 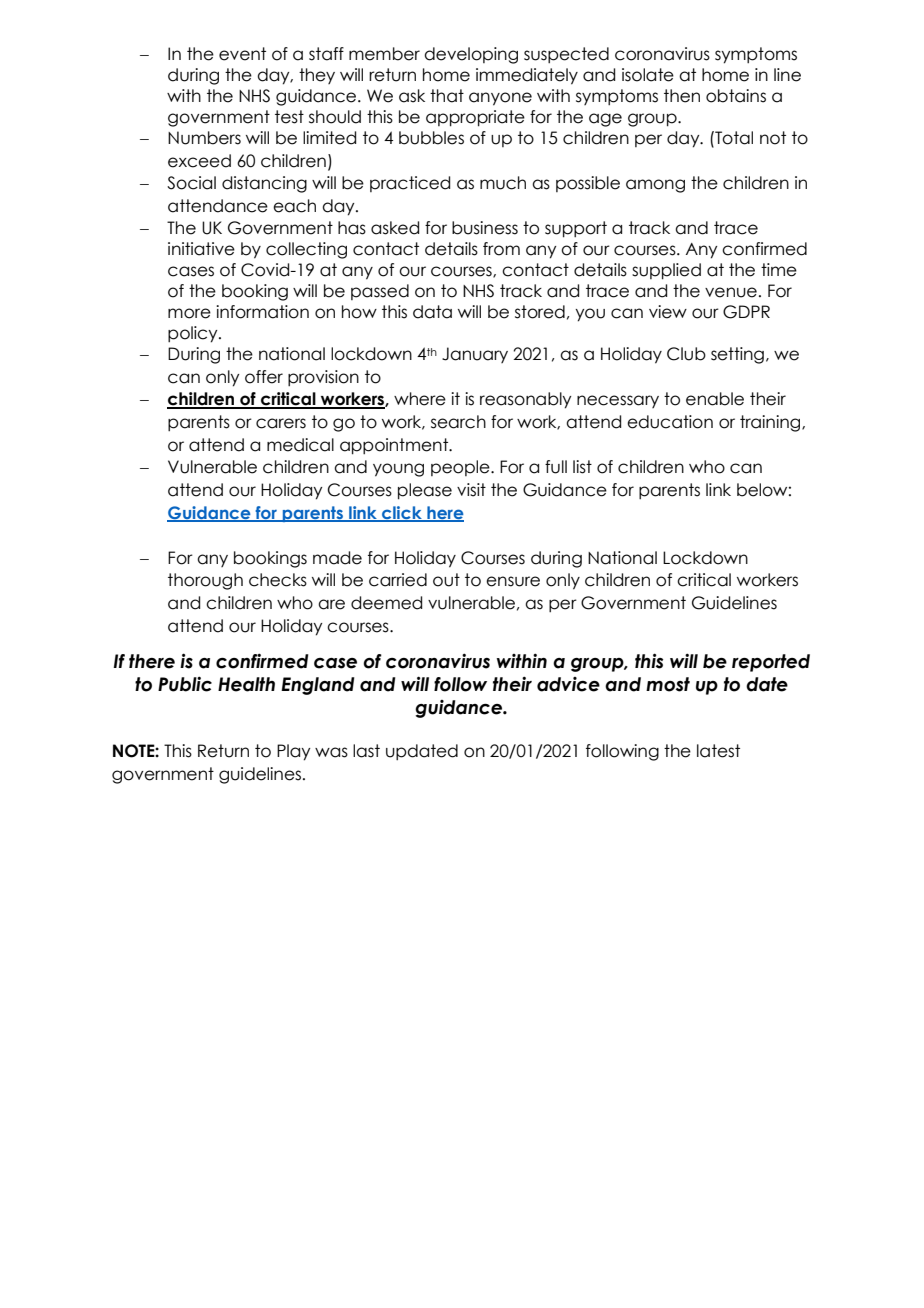 What do you see at coordinates (731, 292) in the document?
I see `venue` at bounding box center [731, 292].
